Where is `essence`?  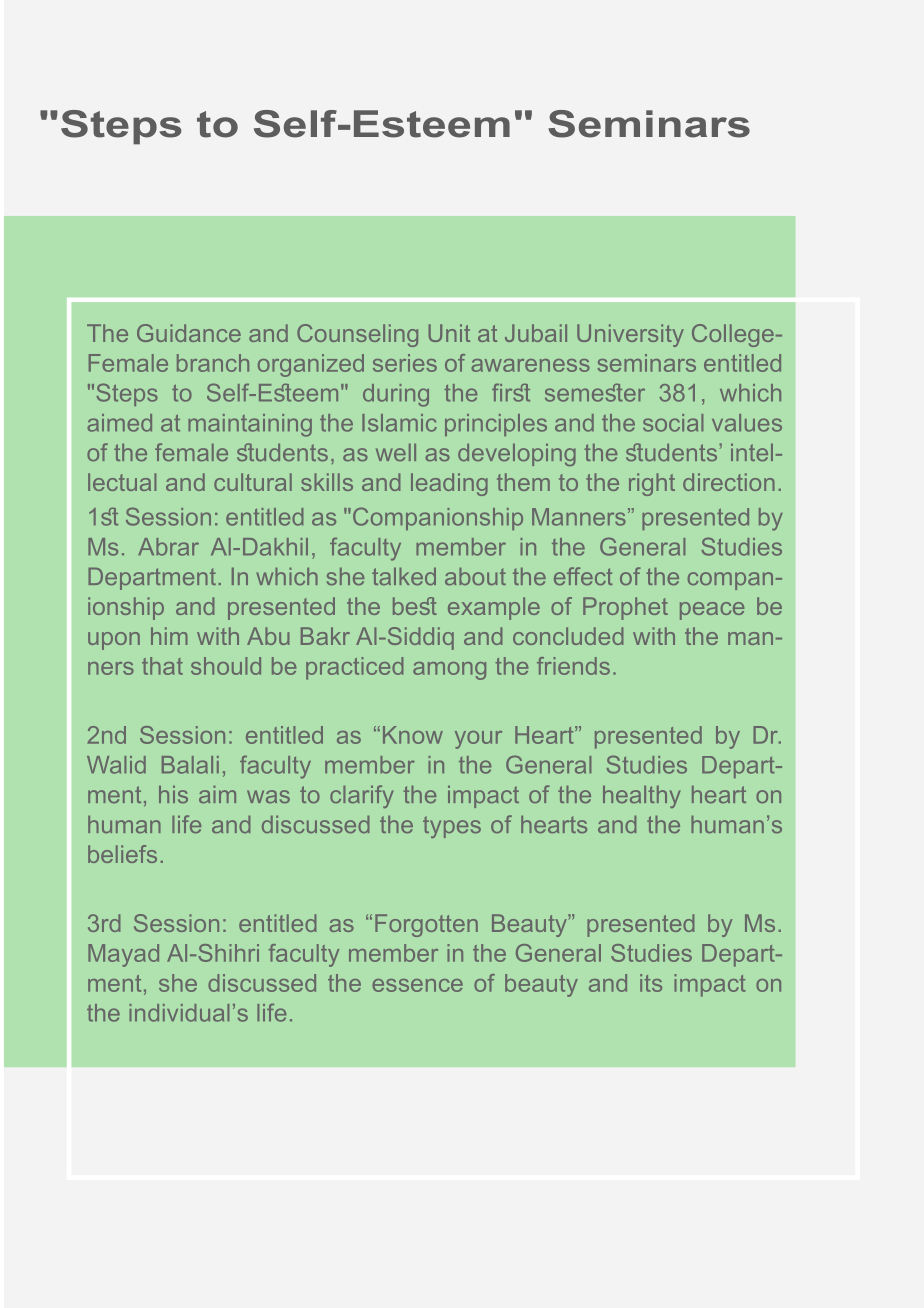
essence is located at coordinates (417, 985).
